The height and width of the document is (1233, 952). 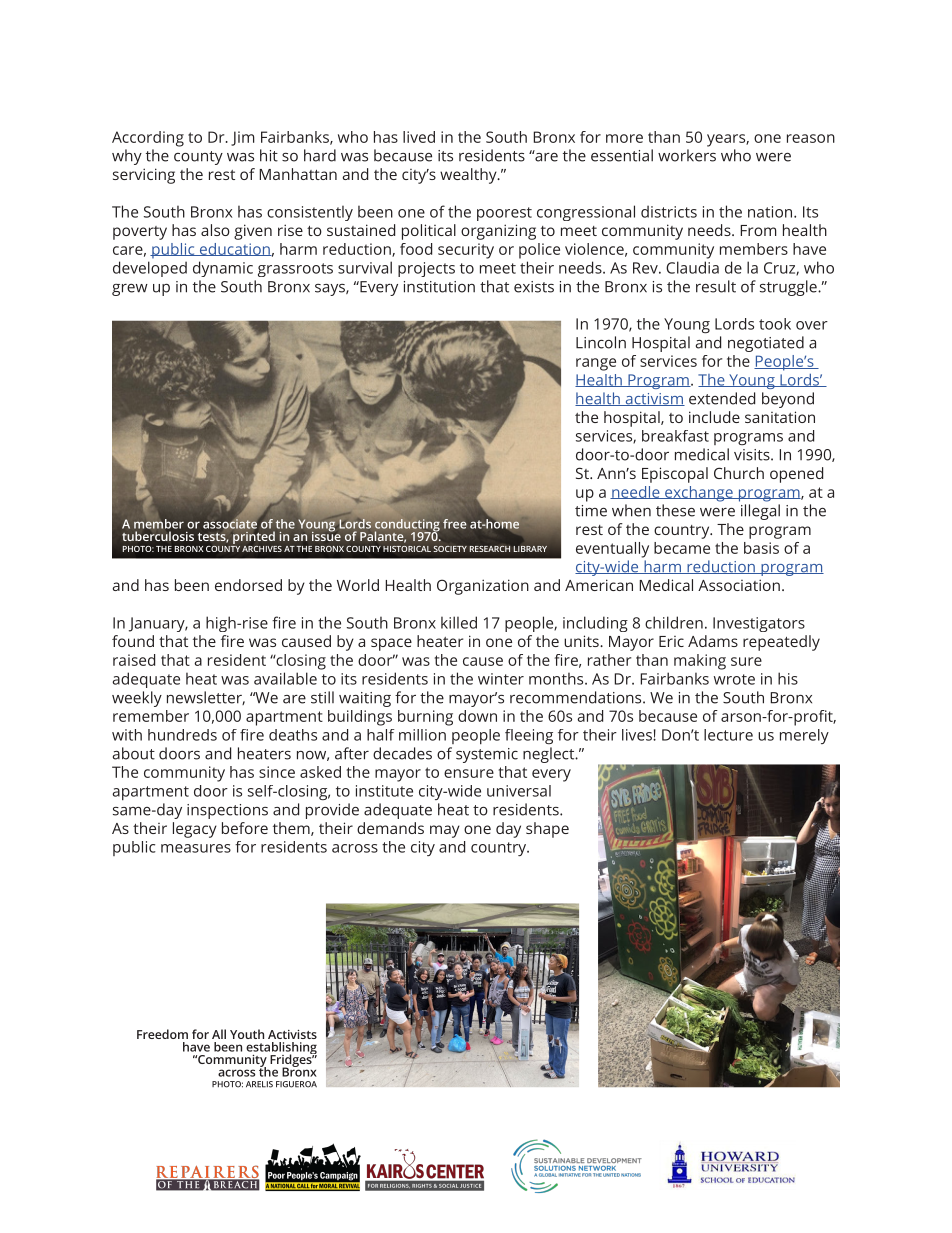 What do you see at coordinates (469, 176) in the document?
I see `wealthy` at bounding box center [469, 176].
